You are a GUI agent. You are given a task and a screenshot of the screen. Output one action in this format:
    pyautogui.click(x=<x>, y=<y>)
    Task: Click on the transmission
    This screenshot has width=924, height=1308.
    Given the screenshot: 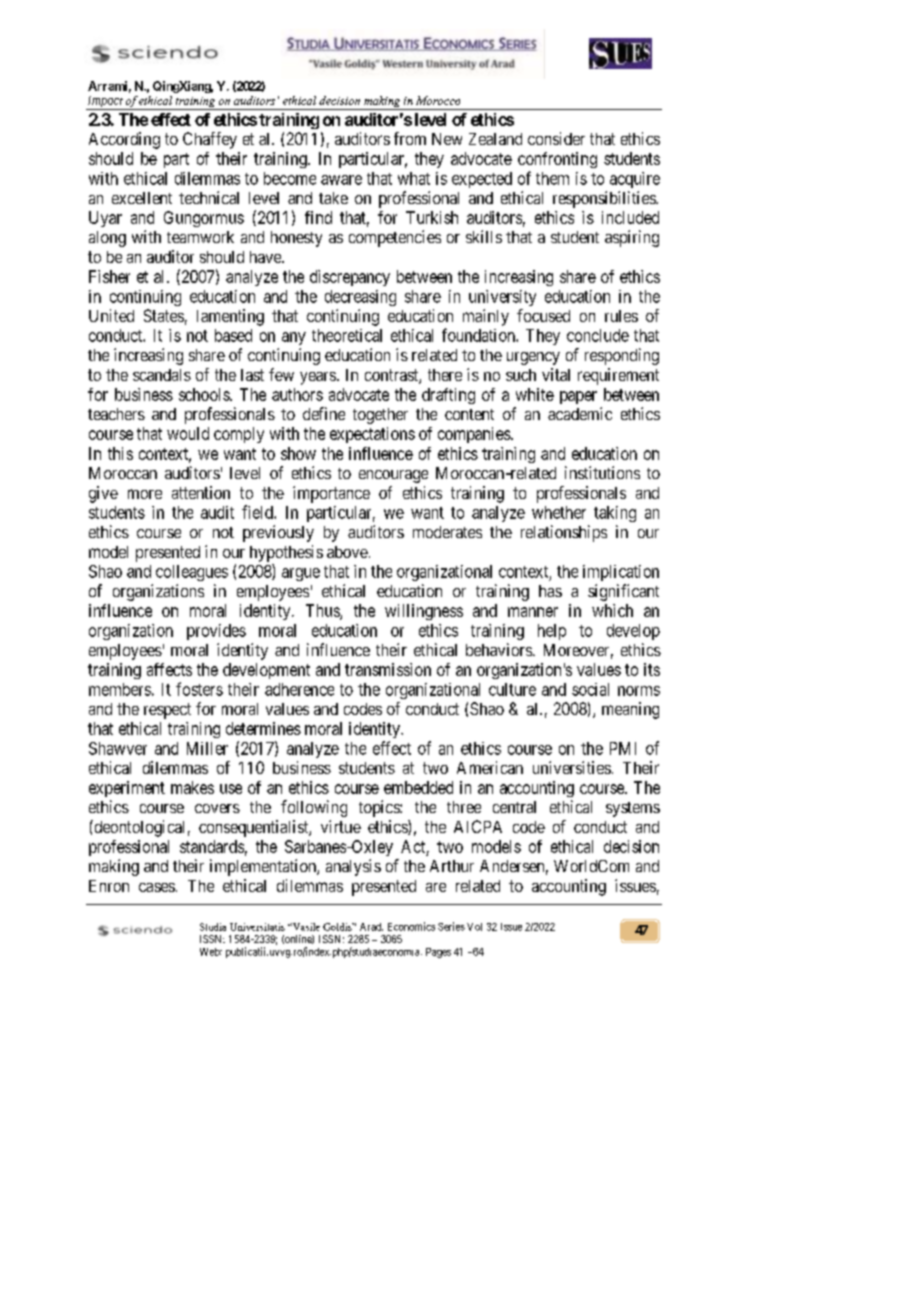 What is the action you would take?
    pyautogui.click(x=388, y=669)
